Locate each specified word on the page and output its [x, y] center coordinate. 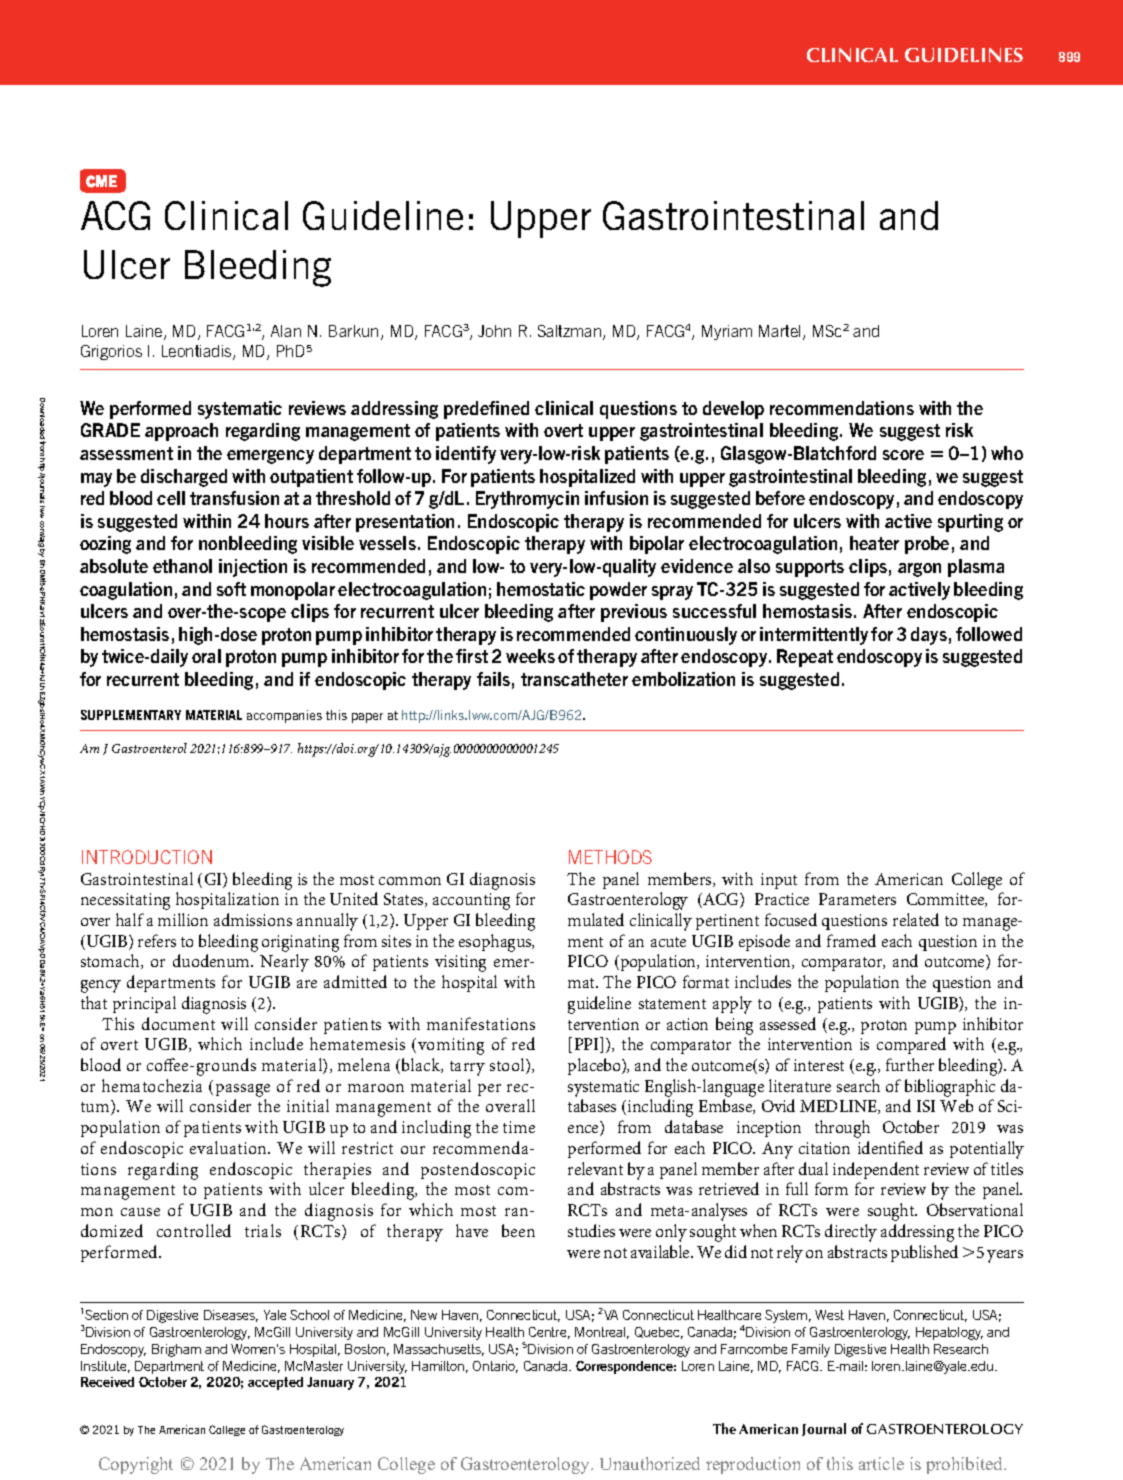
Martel [781, 332]
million [183, 919]
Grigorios [111, 352]
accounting [471, 901]
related [916, 919]
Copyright [136, 1465]
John [494, 331]
